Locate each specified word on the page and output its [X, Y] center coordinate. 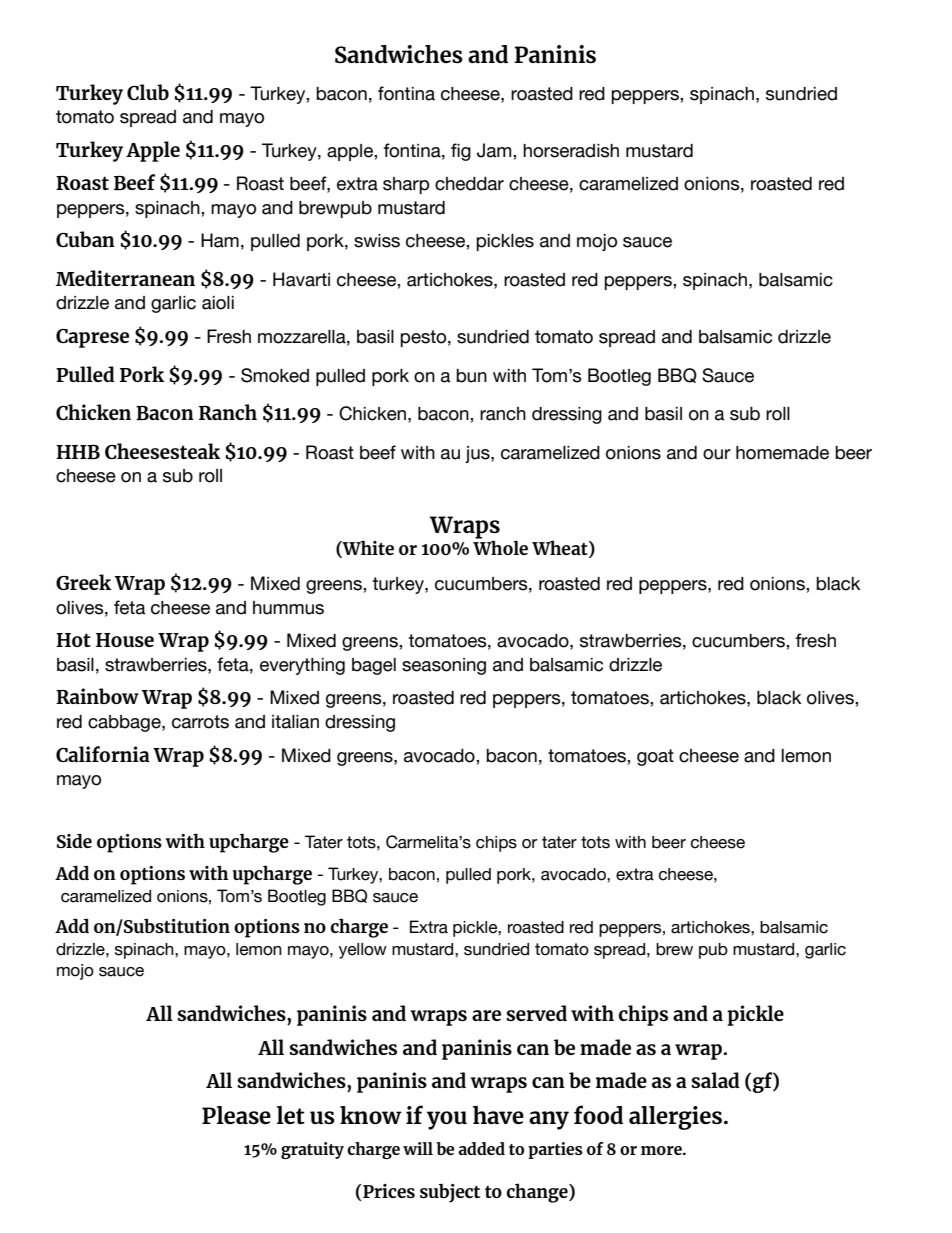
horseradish [571, 151]
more [662, 1150]
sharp [406, 185]
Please [236, 1115]
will [418, 1148]
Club [148, 92]
